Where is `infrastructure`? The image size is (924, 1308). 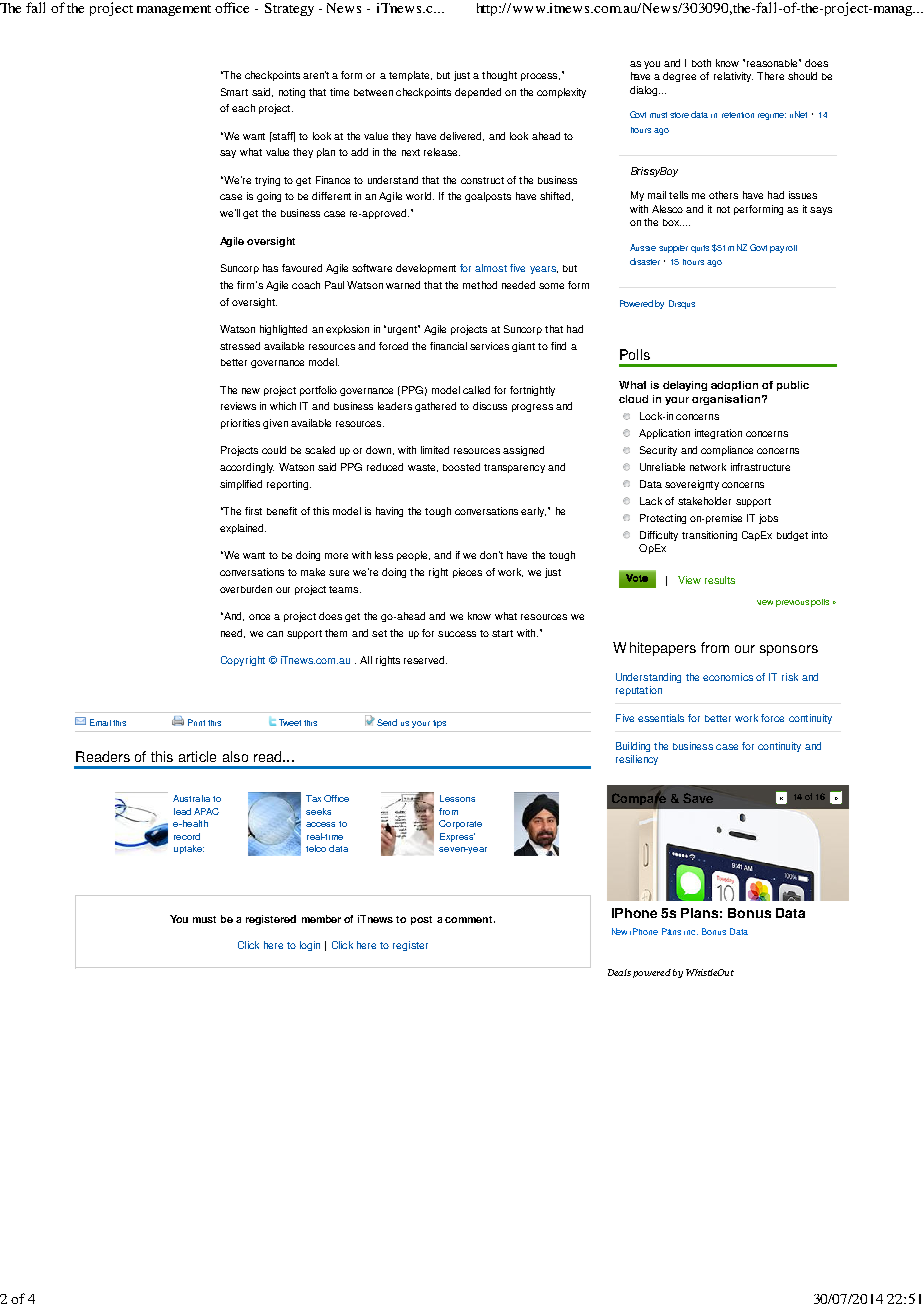
infrastructure is located at coordinates (760, 467).
